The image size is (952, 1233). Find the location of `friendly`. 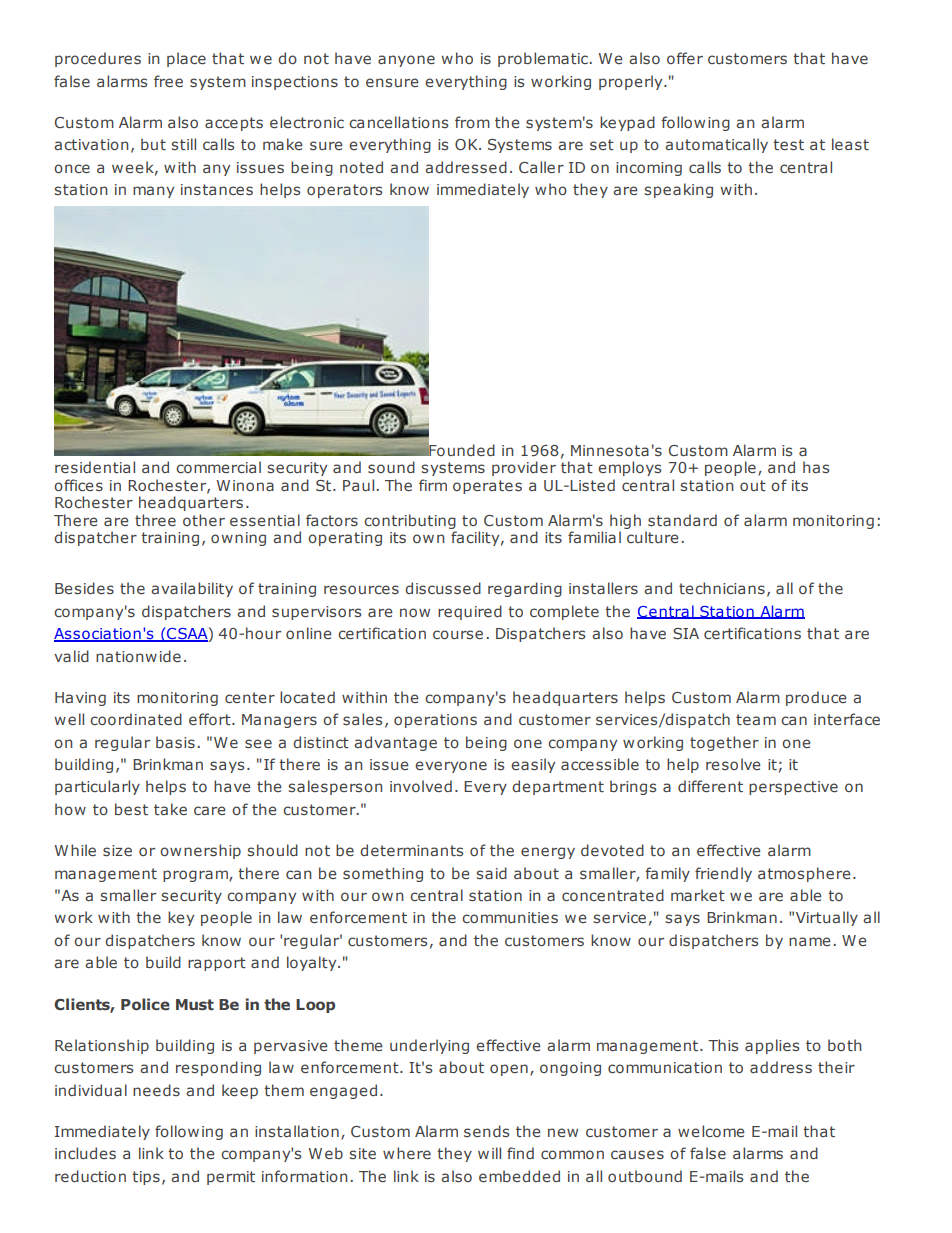

friendly is located at coordinates (723, 874).
